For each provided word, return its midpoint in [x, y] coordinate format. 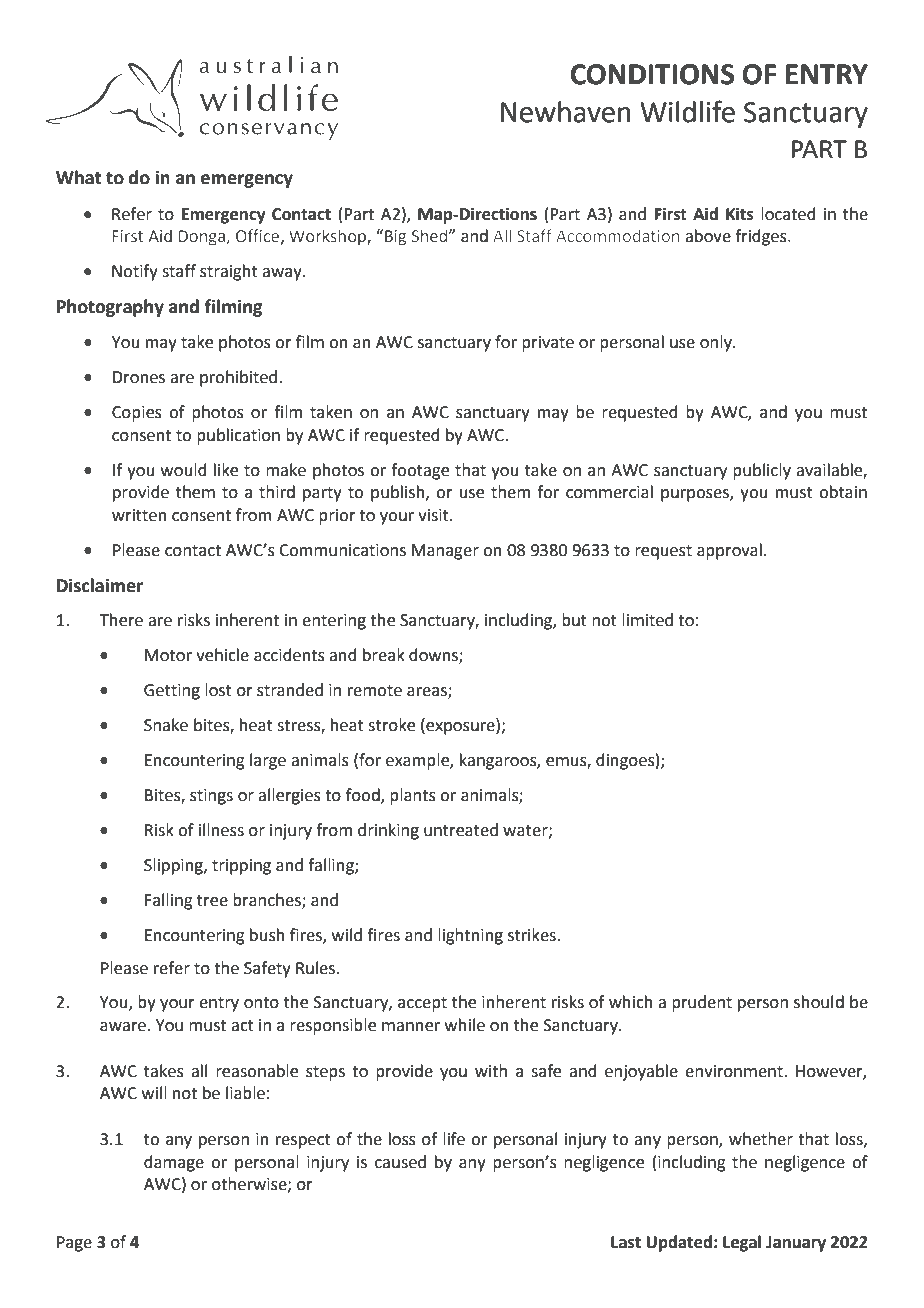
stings [211, 797]
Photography [110, 308]
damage [174, 1163]
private [548, 344]
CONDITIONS [652, 74]
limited [647, 620]
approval [729, 551]
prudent [702, 1003]
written [139, 515]
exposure [460, 728]
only [717, 343]
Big [395, 238]
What [79, 177]
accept [422, 1004]
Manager [445, 552]
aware [123, 1027]
